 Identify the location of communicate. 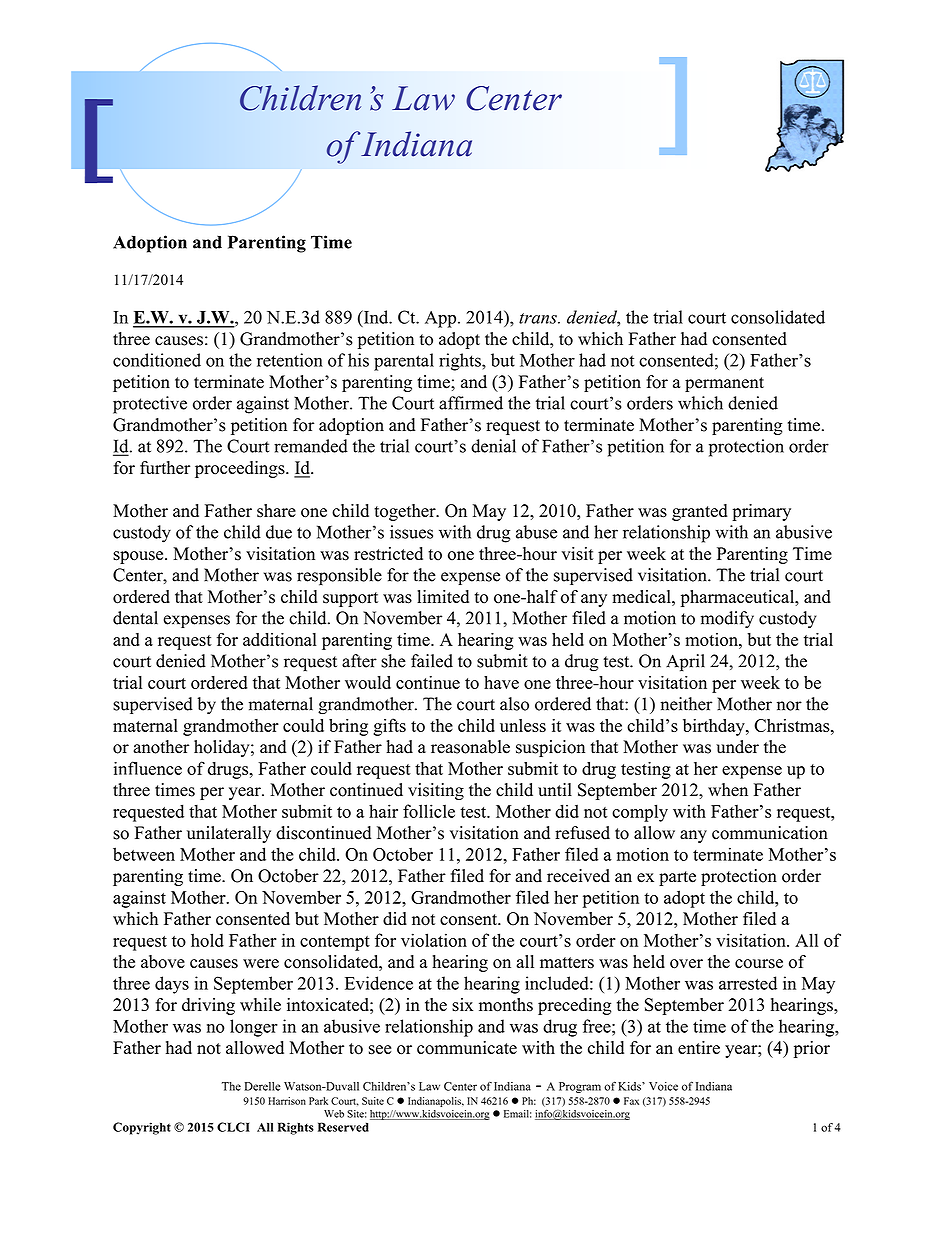
(467, 1048).
